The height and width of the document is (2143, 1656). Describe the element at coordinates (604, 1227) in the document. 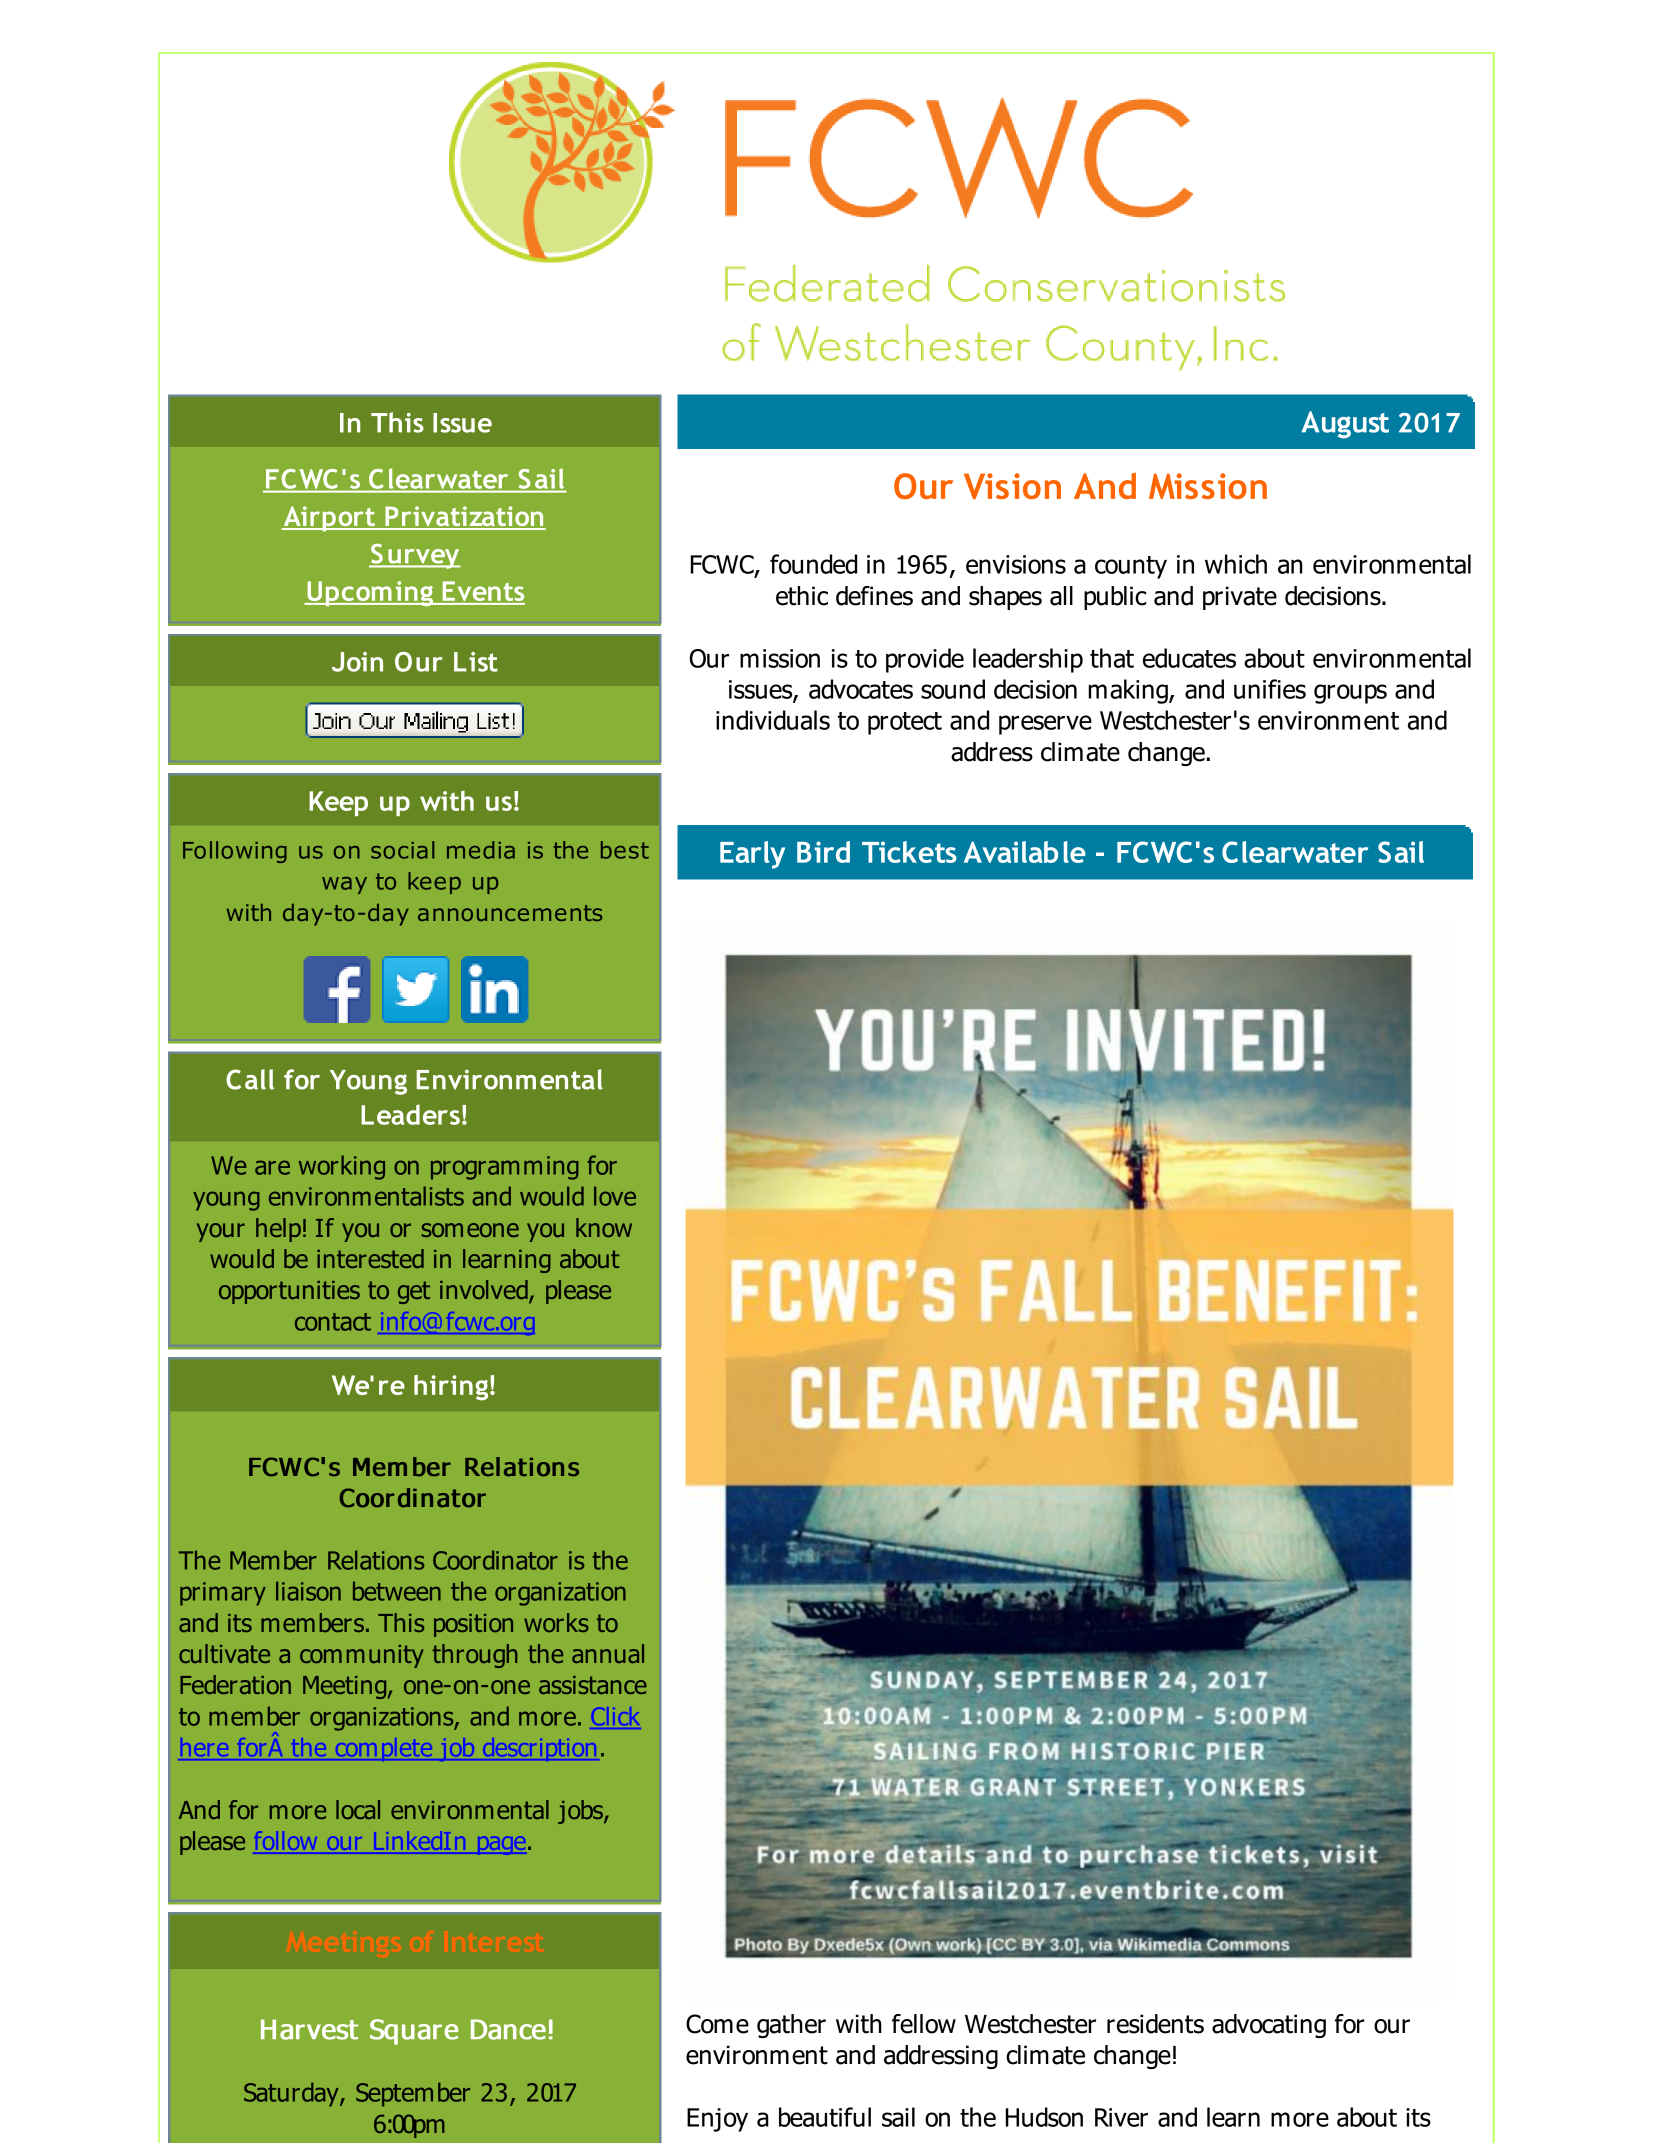

I see `know` at that location.
